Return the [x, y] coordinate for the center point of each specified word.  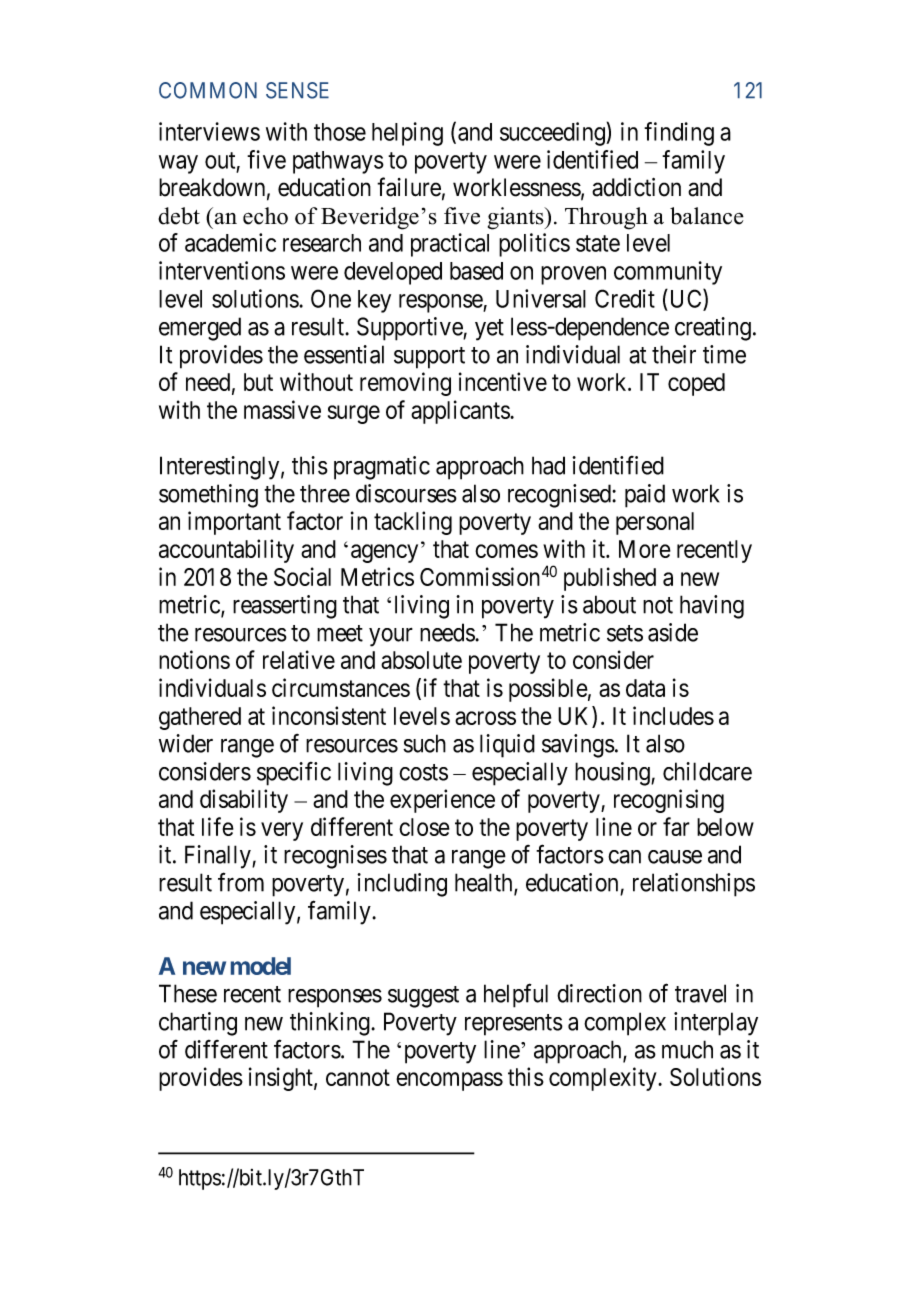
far [676, 826]
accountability [226, 551]
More [645, 549]
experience [442, 801]
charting [198, 1024]
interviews [209, 131]
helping [407, 134]
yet [489, 330]
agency [384, 553]
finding [679, 134]
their [674, 354]
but [258, 382]
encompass [449, 1081]
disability [244, 801]
